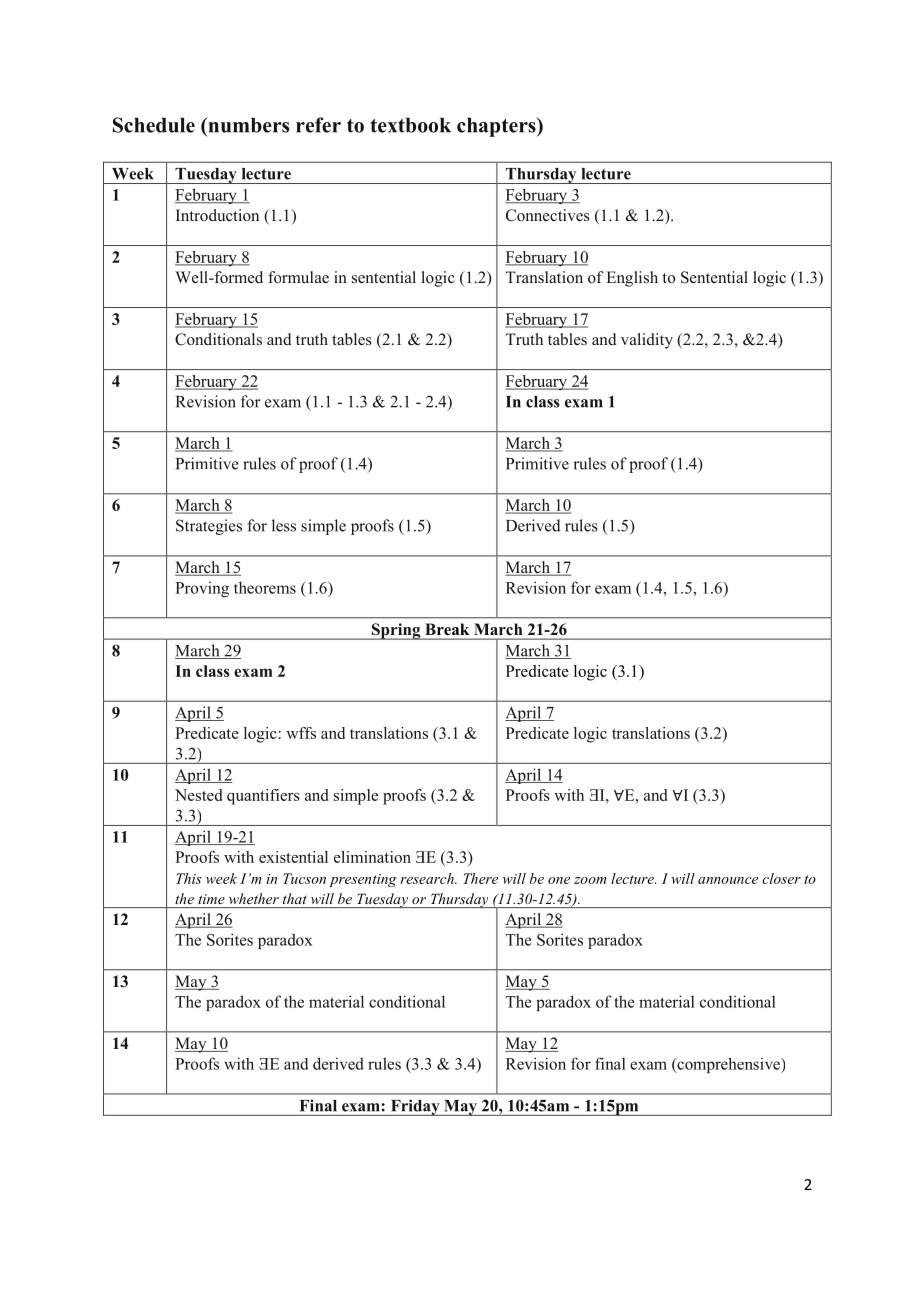 Image resolution: width=924 pixels, height=1308 pixels. What do you see at coordinates (447, 629) in the image?
I see `Break` at bounding box center [447, 629].
